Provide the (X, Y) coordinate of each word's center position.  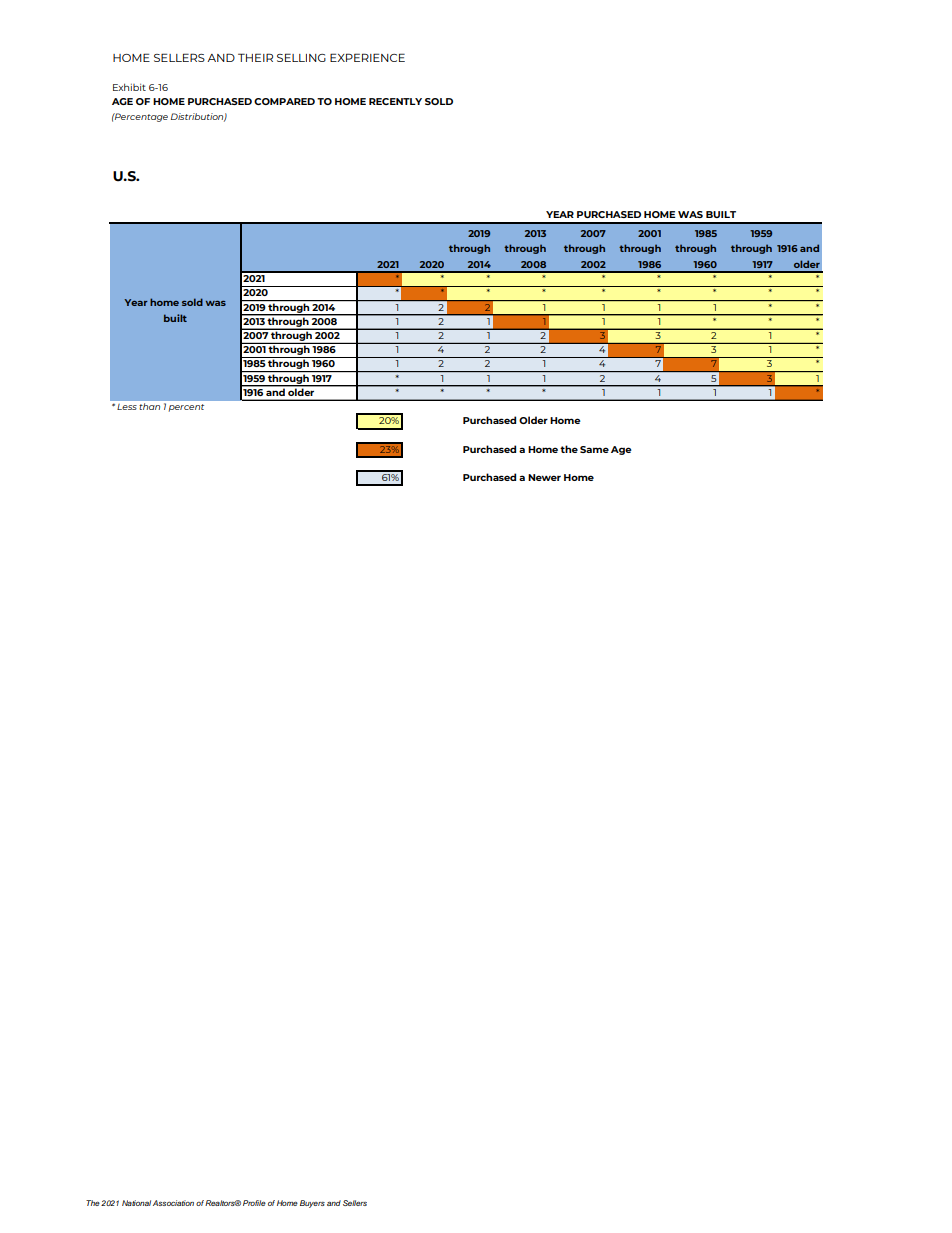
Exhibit (129, 87)
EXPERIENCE (367, 57)
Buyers (312, 1204)
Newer (544, 477)
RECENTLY (395, 101)
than (150, 406)
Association (173, 1203)
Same (594, 449)
